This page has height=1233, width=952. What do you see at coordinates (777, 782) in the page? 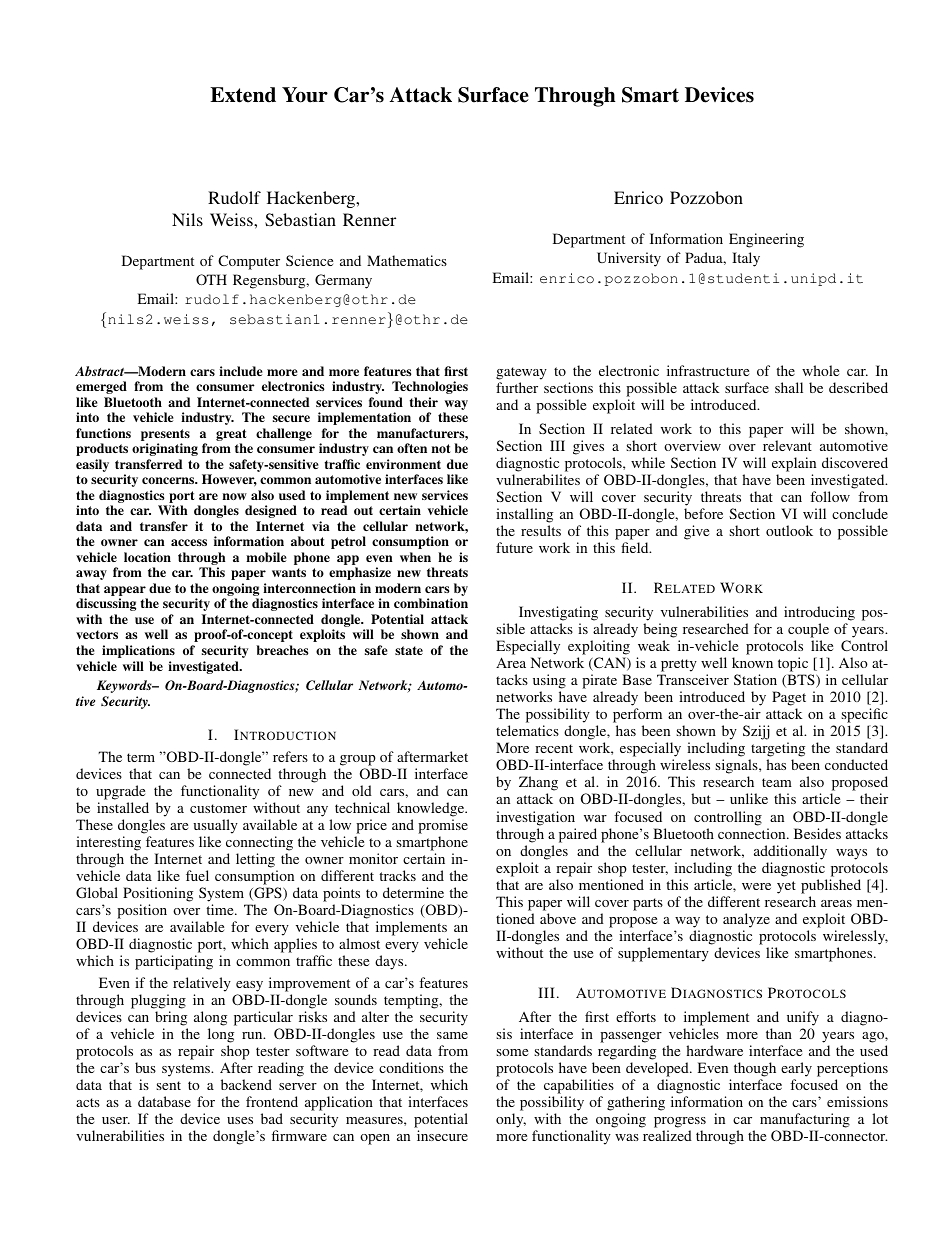
I see `team` at bounding box center [777, 782].
